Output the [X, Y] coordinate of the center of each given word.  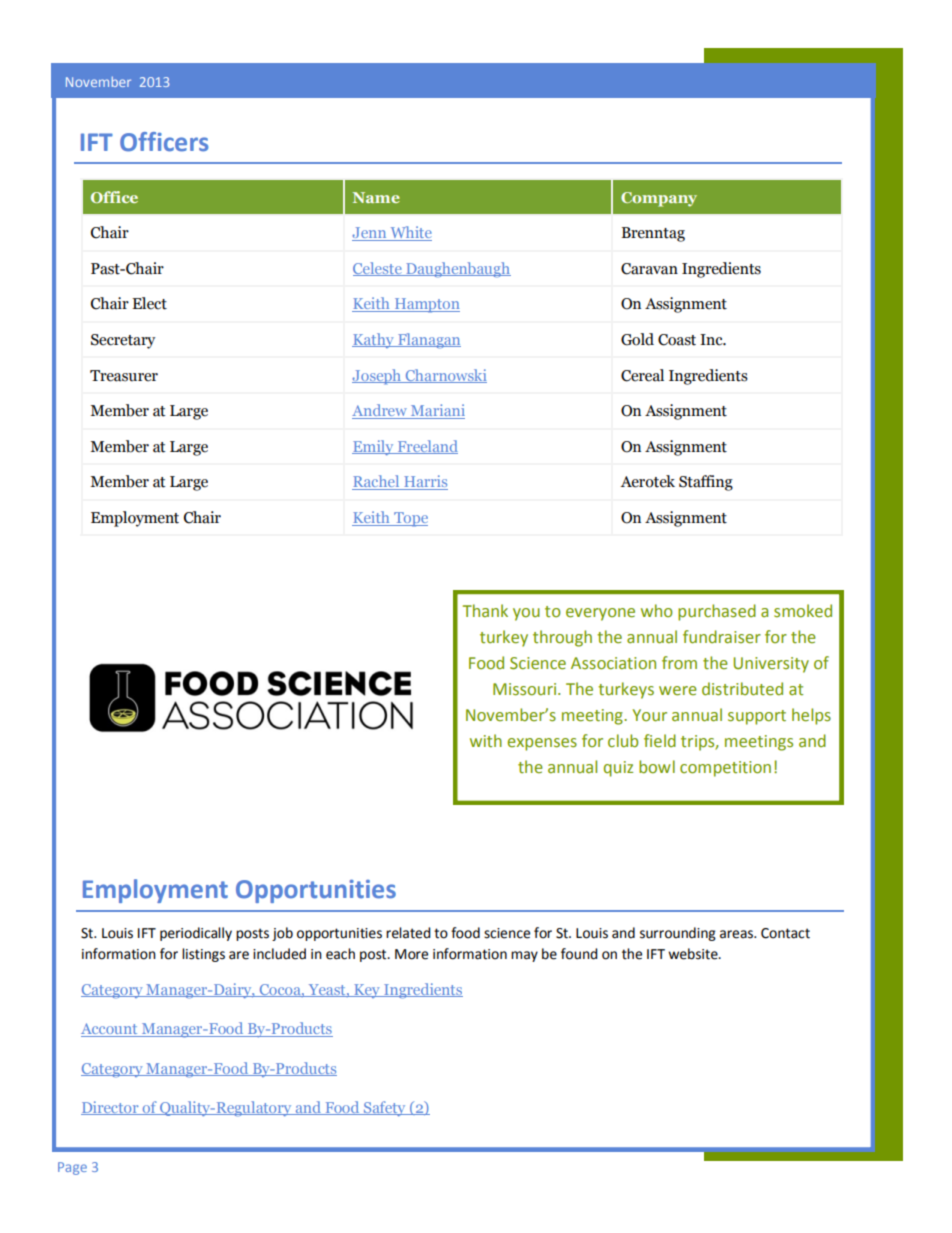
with [486, 741]
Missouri [526, 689]
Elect [149, 303]
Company [659, 199]
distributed [742, 689]
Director [111, 1108]
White [410, 233]
